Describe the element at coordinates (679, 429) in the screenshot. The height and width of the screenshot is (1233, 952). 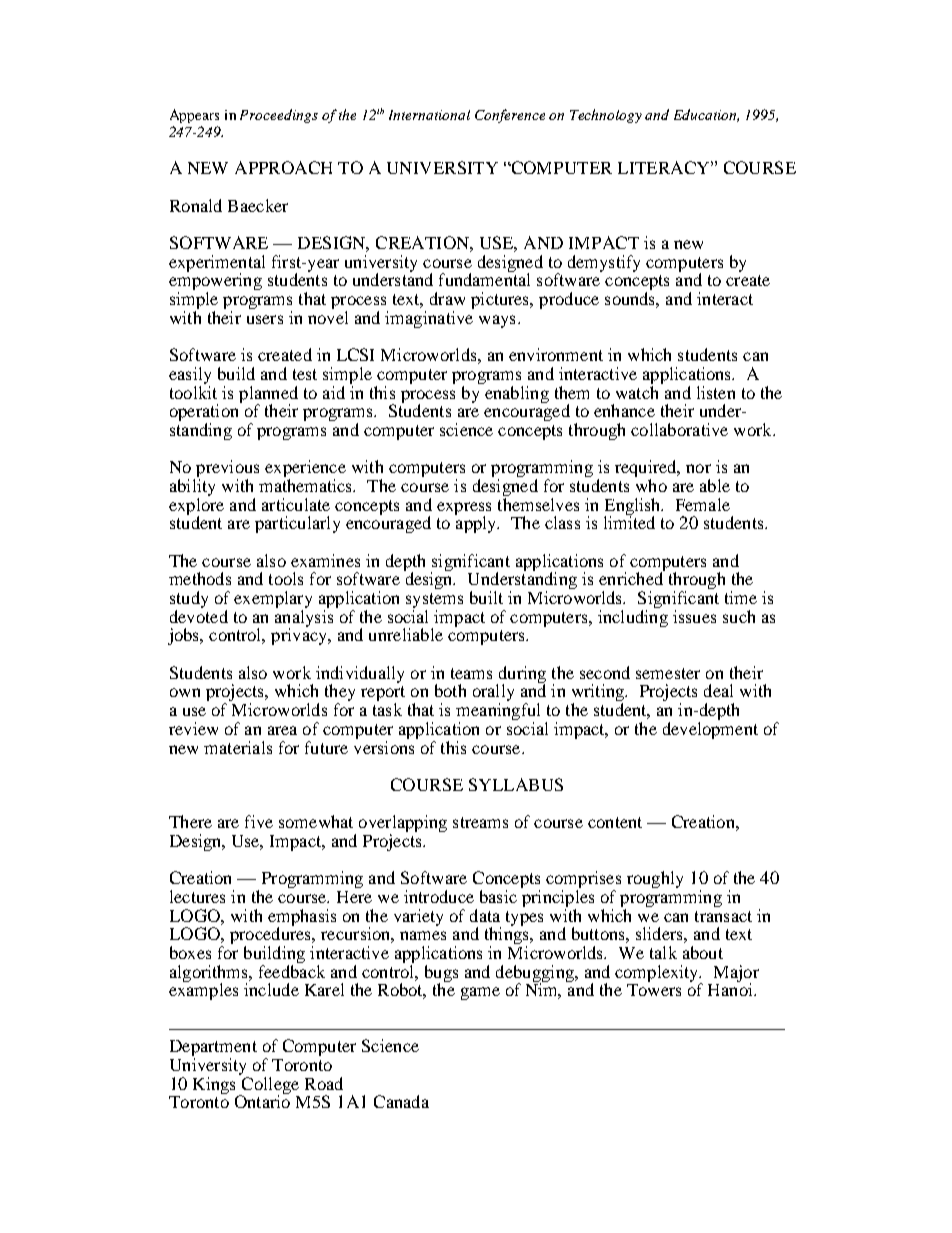
I see `collaborative` at that location.
